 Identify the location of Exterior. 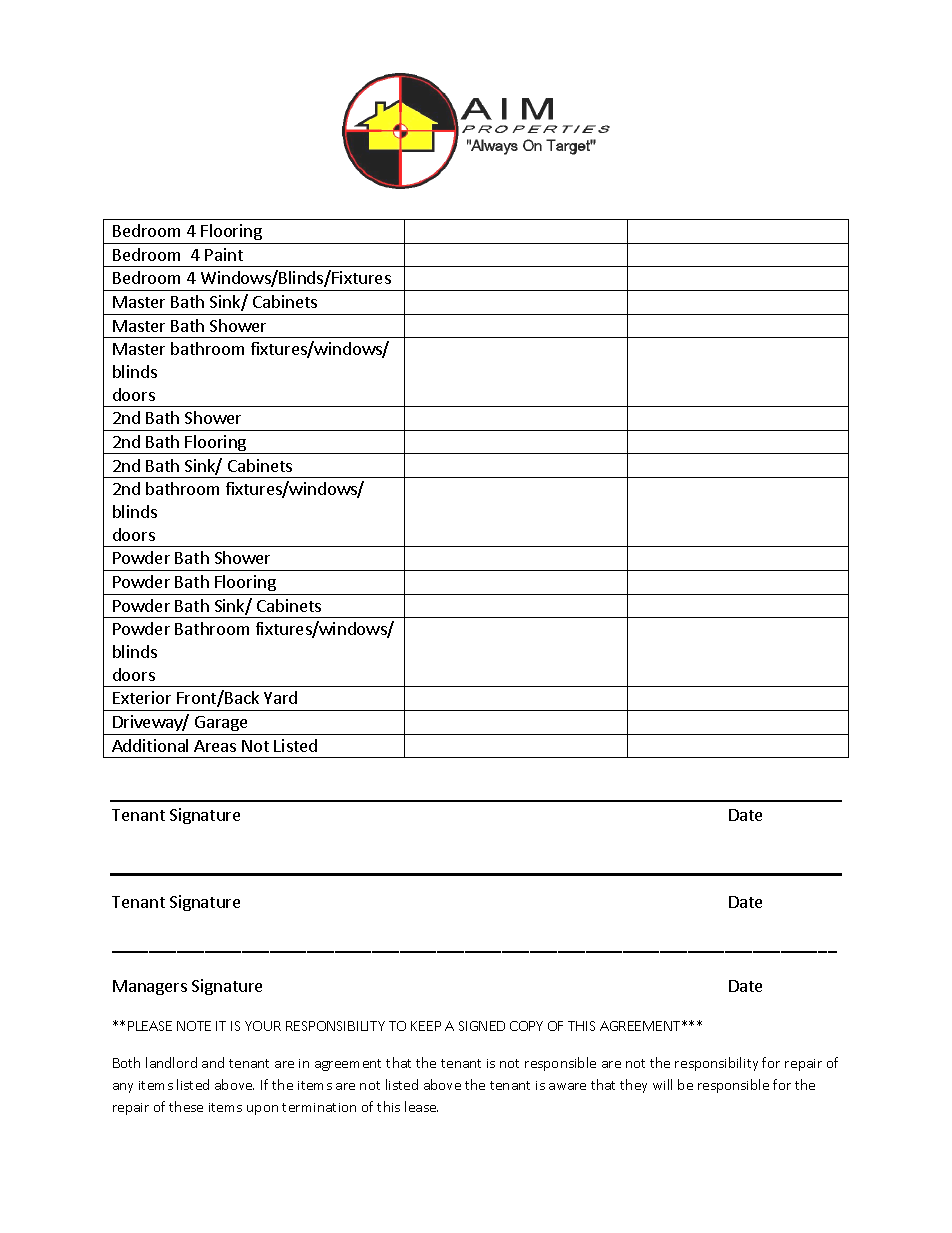
(142, 697).
